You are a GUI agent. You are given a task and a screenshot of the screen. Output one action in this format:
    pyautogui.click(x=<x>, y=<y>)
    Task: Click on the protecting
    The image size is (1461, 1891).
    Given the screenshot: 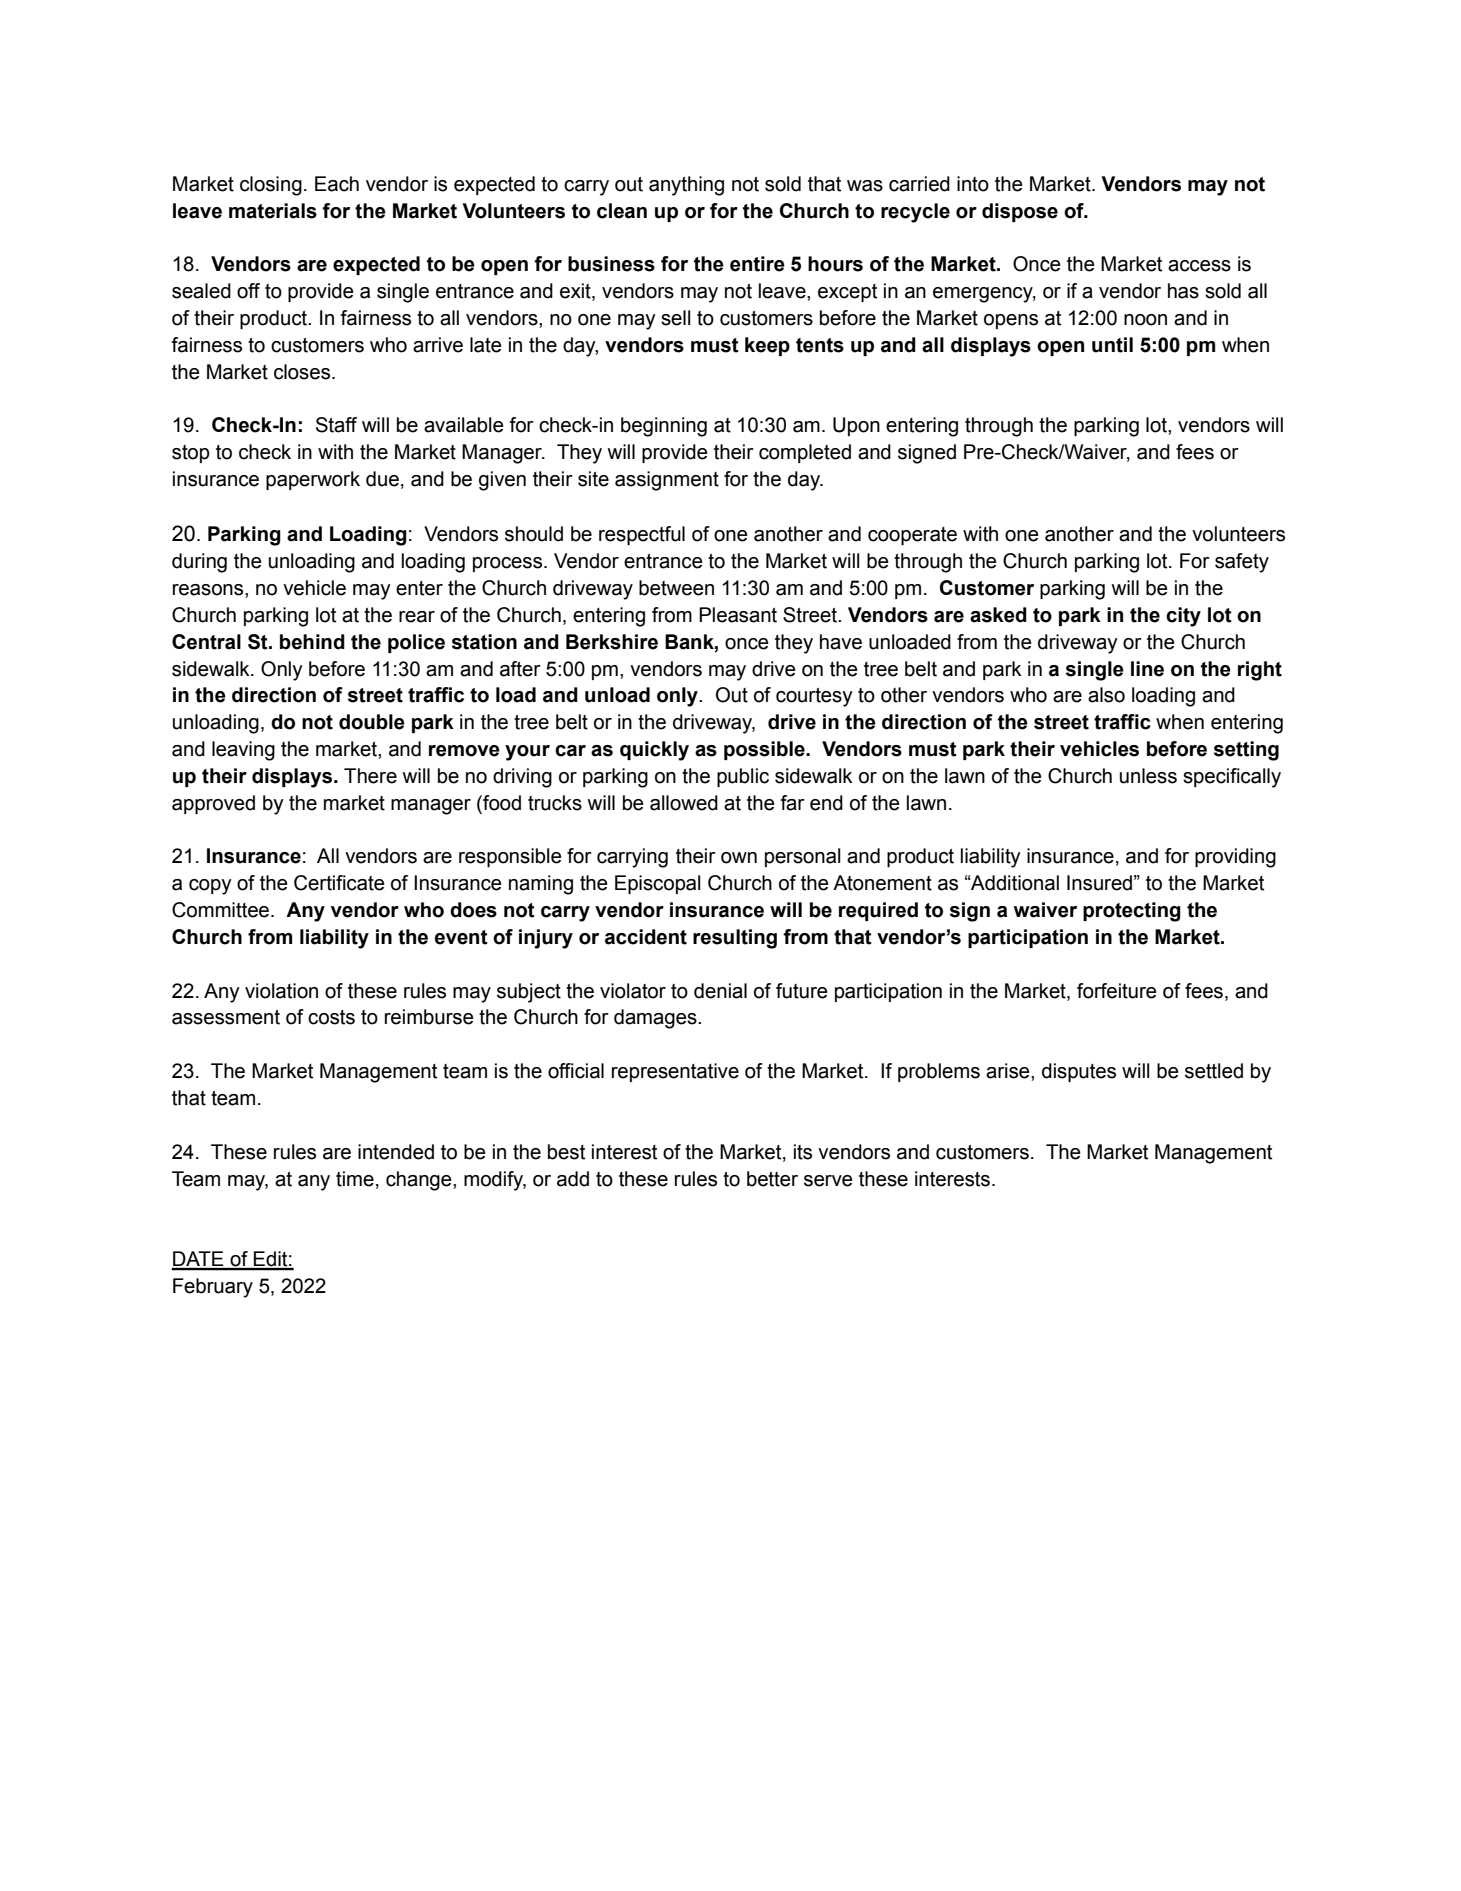 What is the action you would take?
    pyautogui.click(x=1132, y=912)
